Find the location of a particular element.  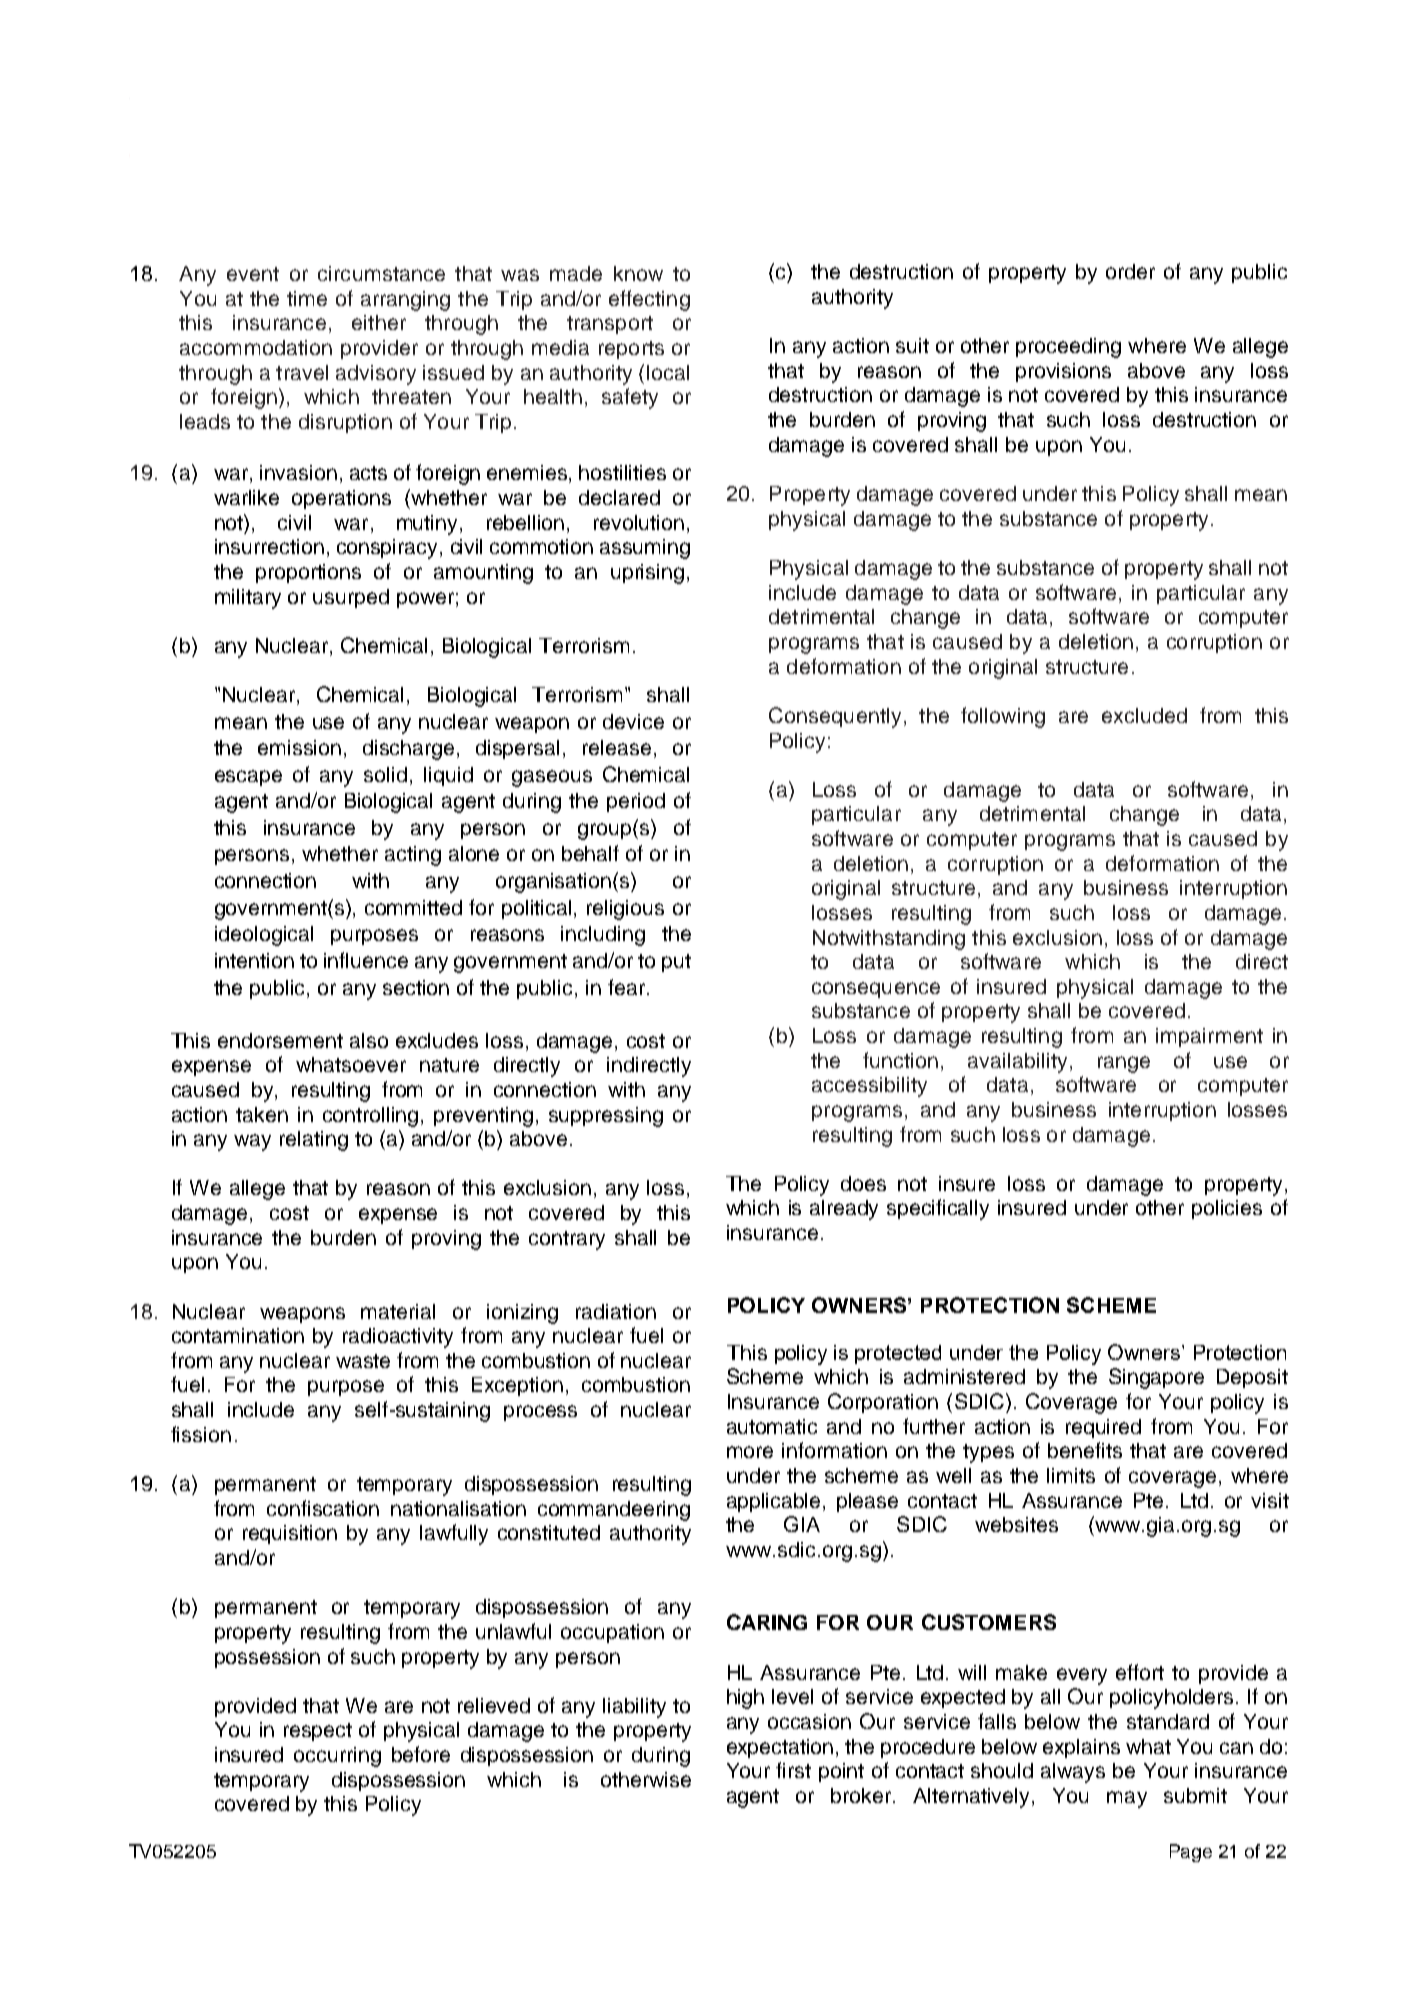

limits is located at coordinates (1071, 1475).
